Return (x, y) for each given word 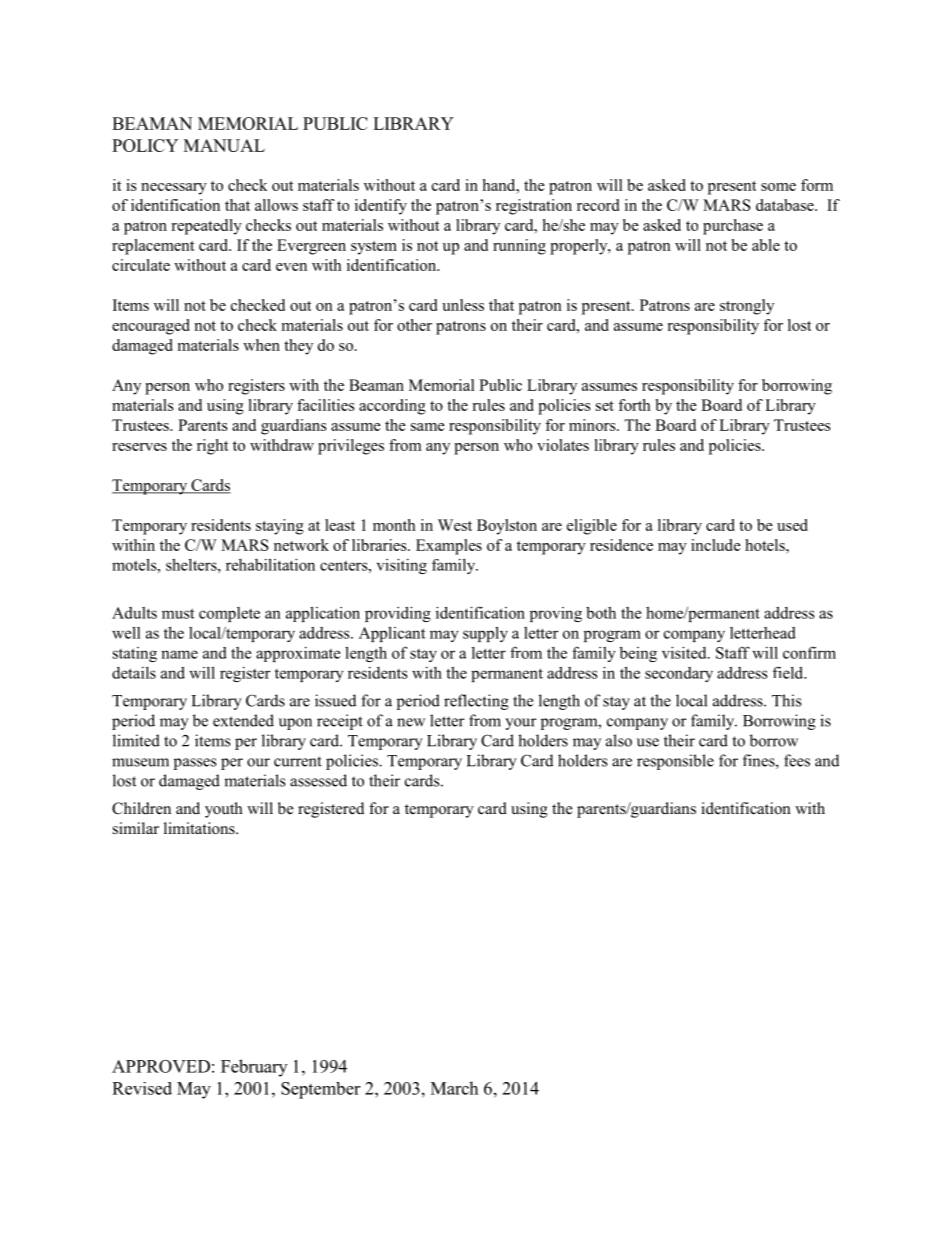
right (213, 447)
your (520, 724)
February (254, 1068)
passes (195, 764)
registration (534, 207)
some (778, 187)
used (792, 525)
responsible (675, 762)
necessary (174, 189)
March (454, 1088)
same (428, 427)
